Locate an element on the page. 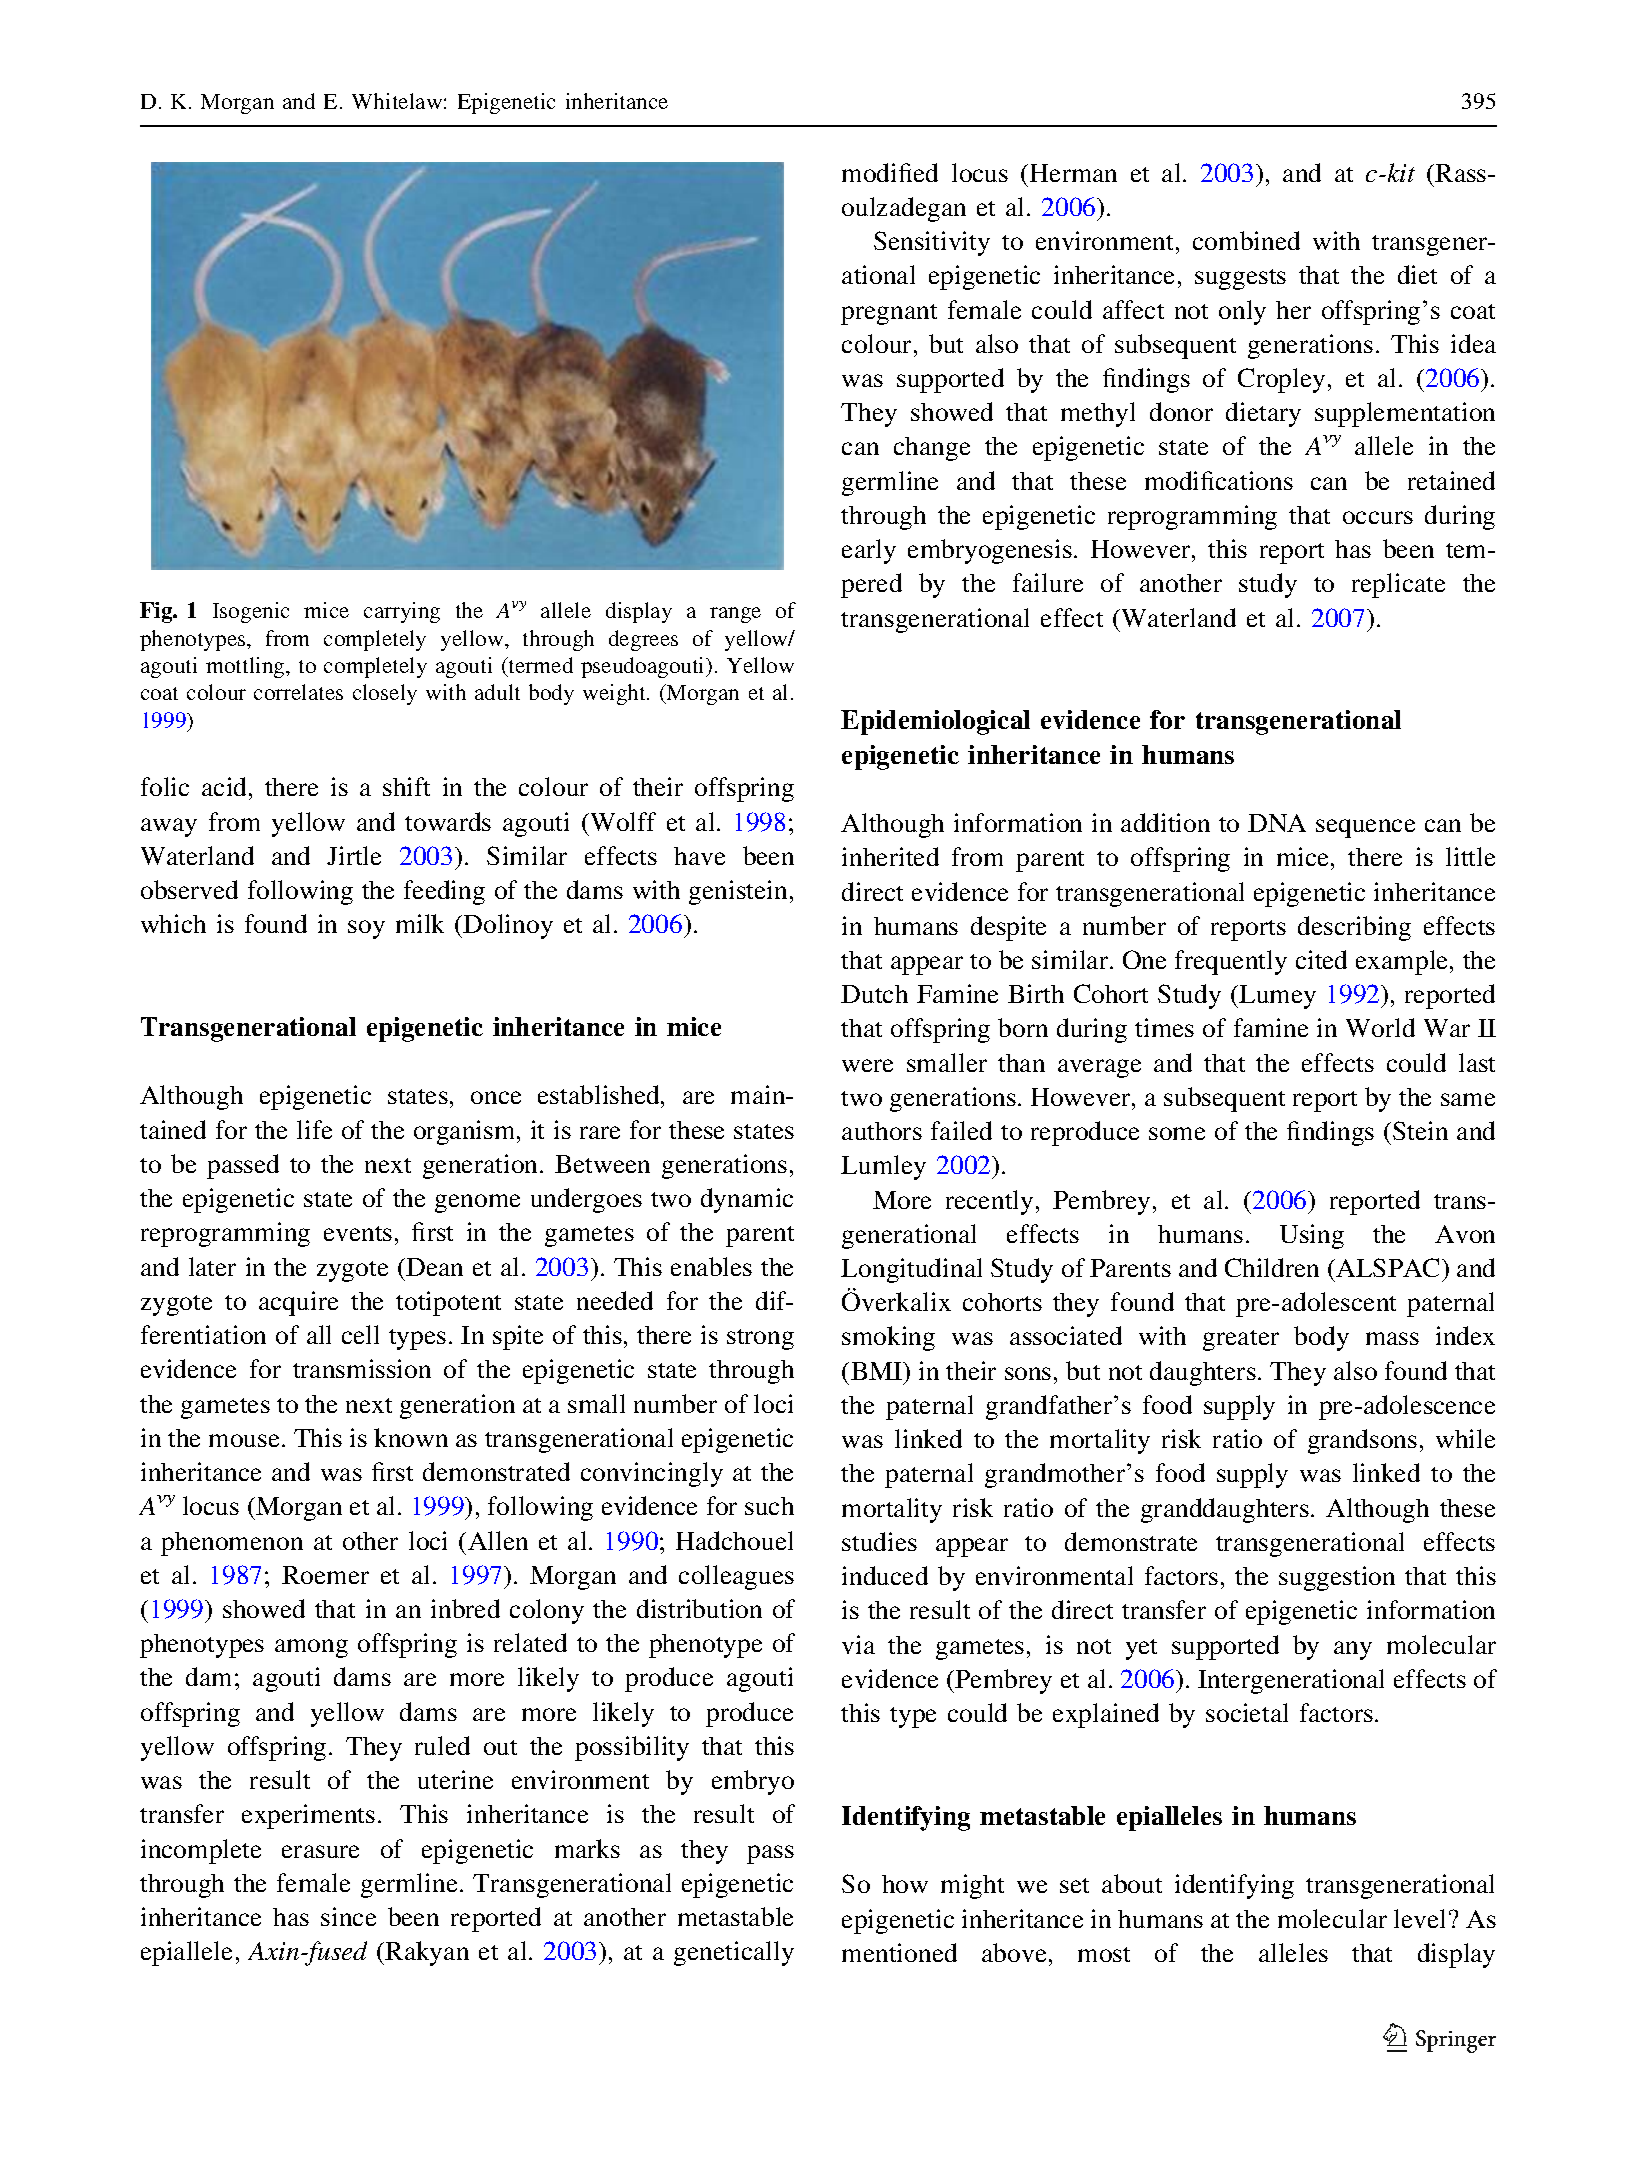 The image size is (1637, 2174). were is located at coordinates (867, 1065).
